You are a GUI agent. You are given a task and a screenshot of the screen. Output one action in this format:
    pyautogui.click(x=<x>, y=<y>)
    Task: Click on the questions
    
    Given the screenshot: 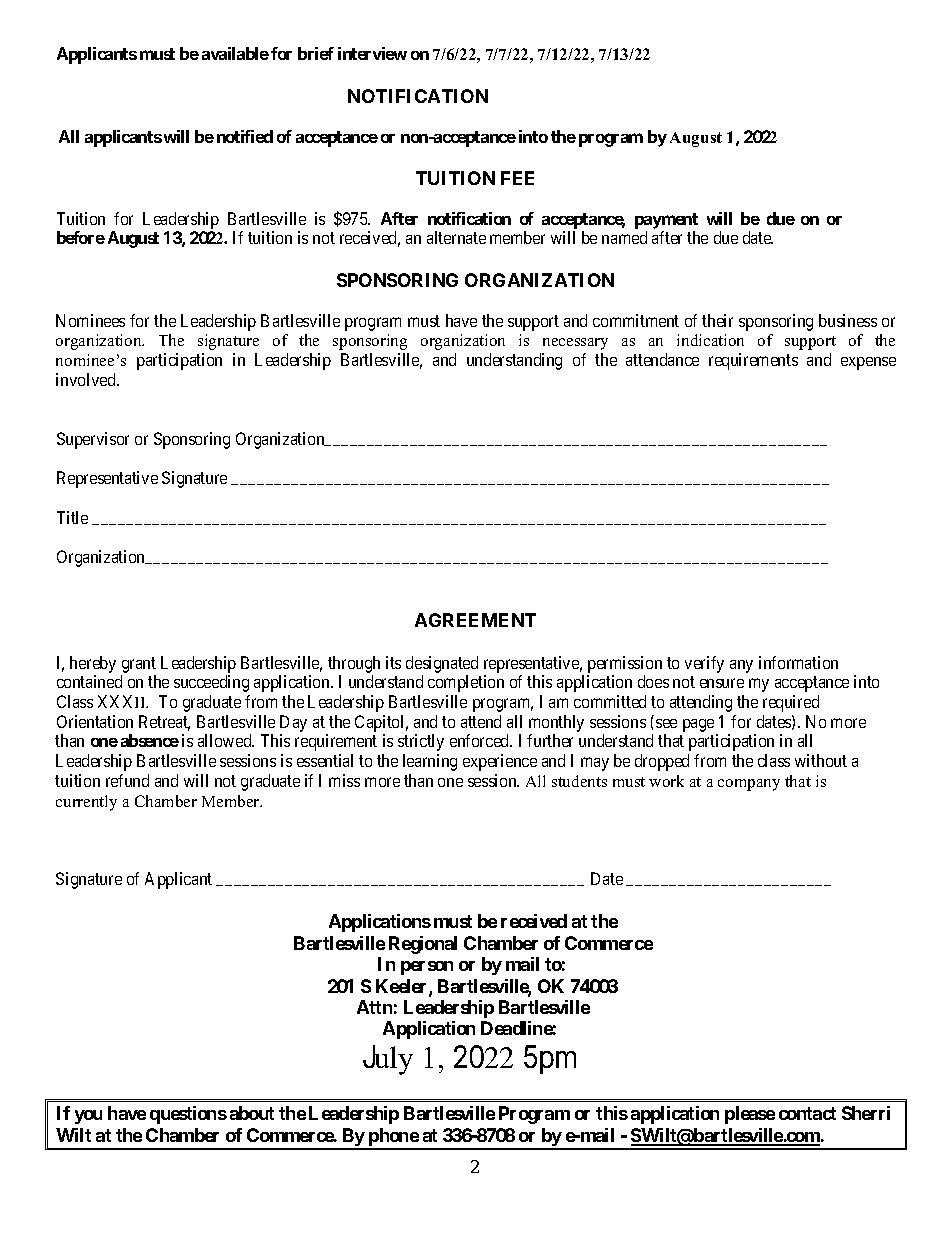 What is the action you would take?
    pyautogui.click(x=188, y=1115)
